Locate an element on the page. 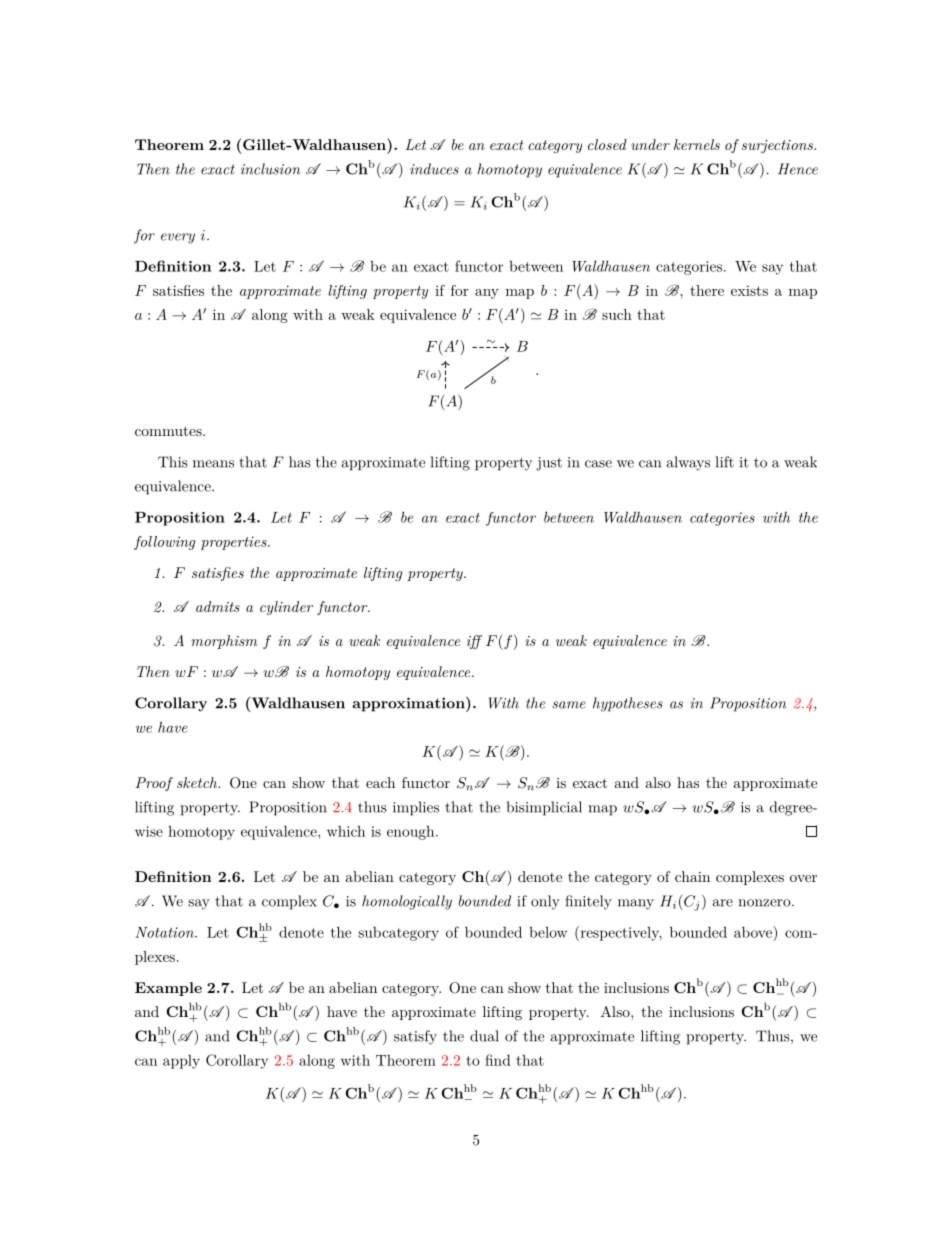  hypotheses is located at coordinates (628, 704).
